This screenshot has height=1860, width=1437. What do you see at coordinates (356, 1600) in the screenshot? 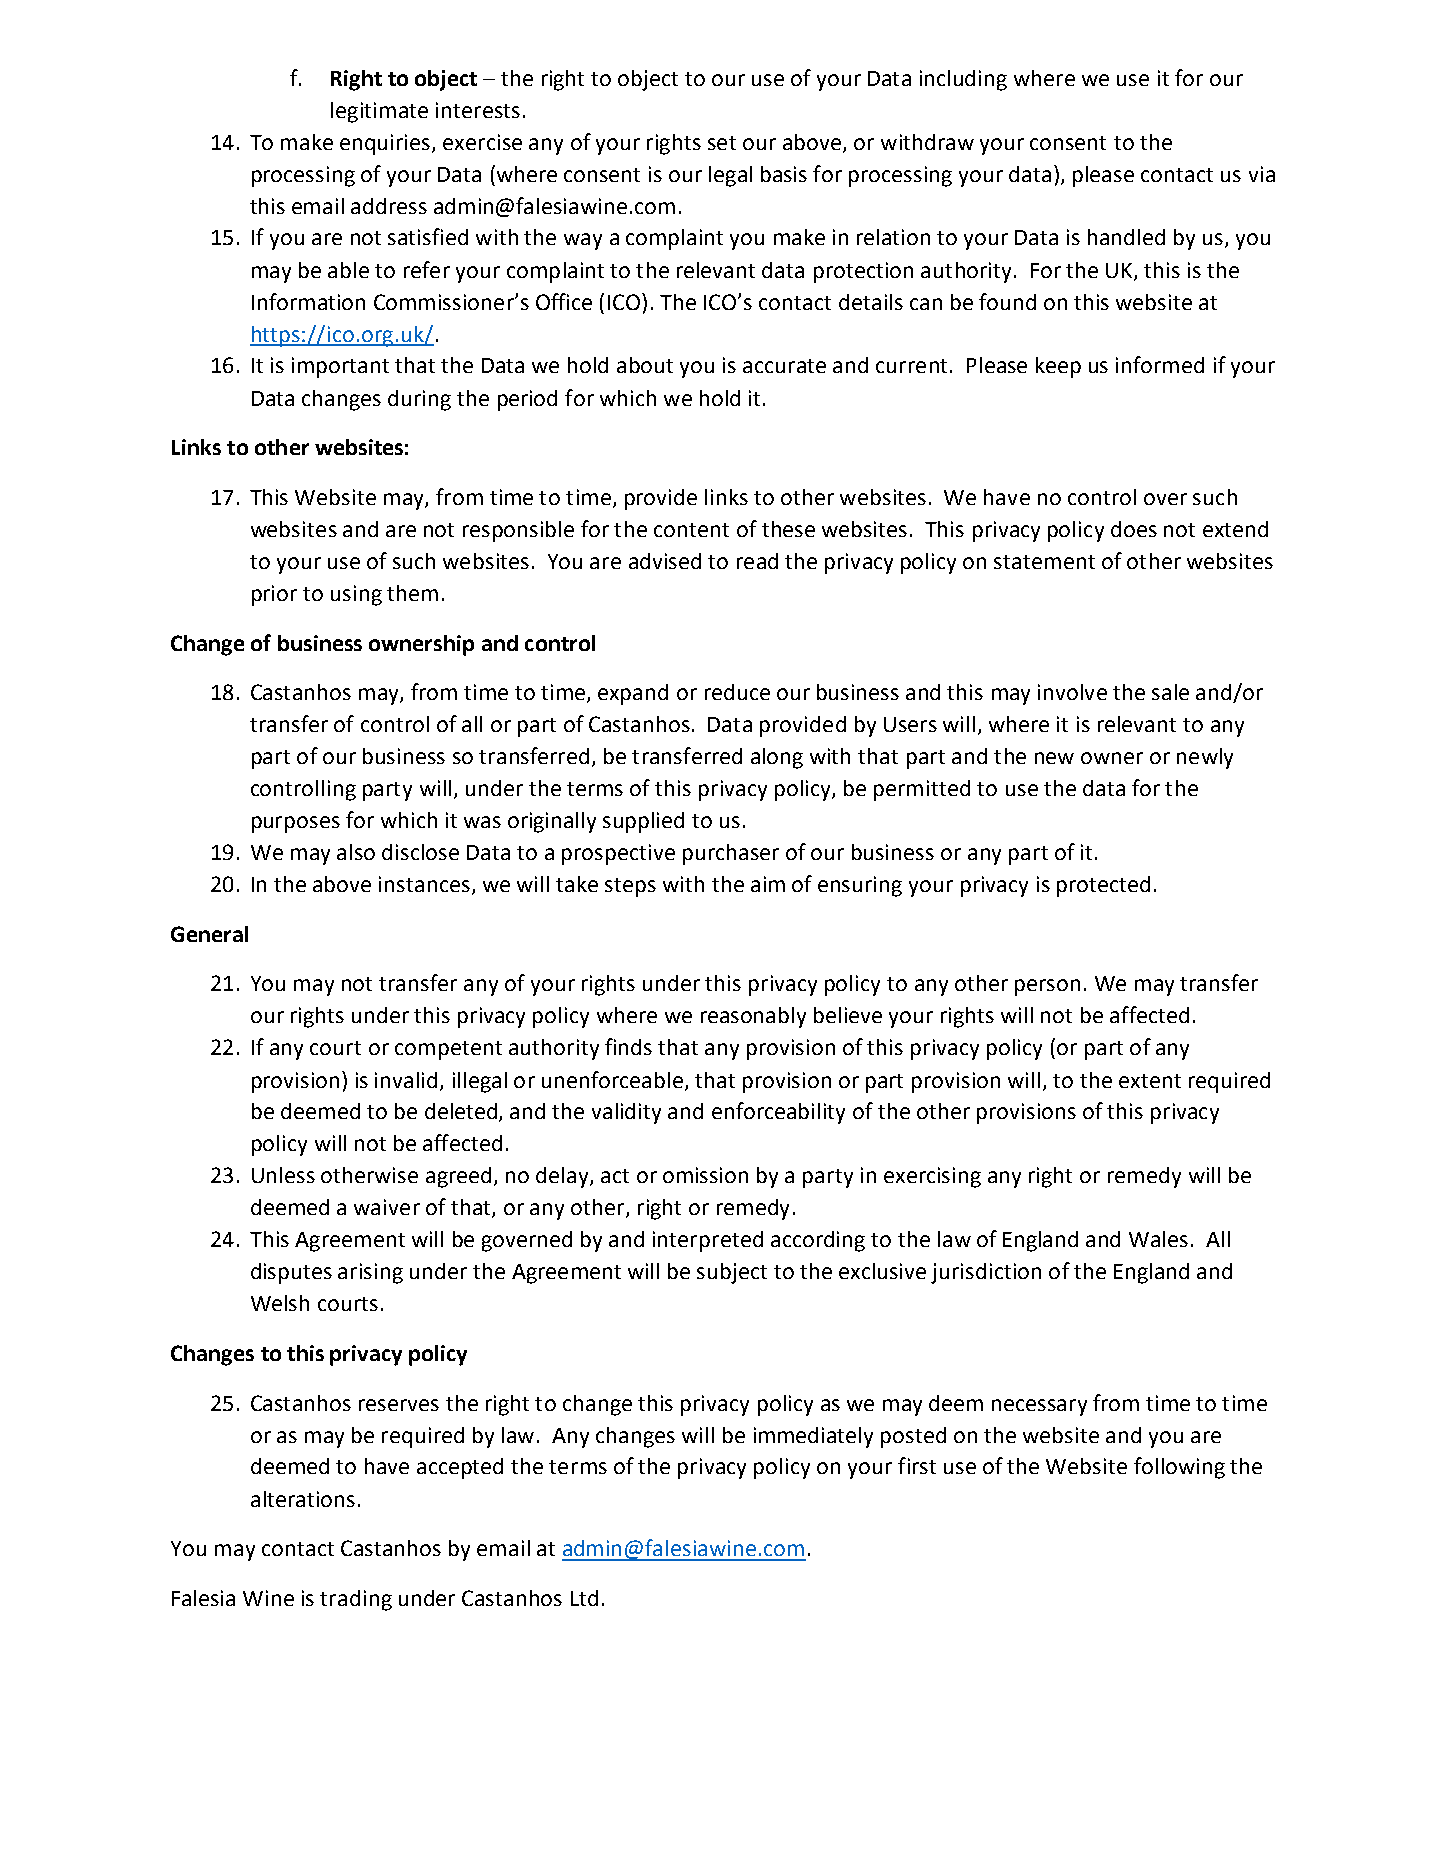
I see `trading` at bounding box center [356, 1600].
